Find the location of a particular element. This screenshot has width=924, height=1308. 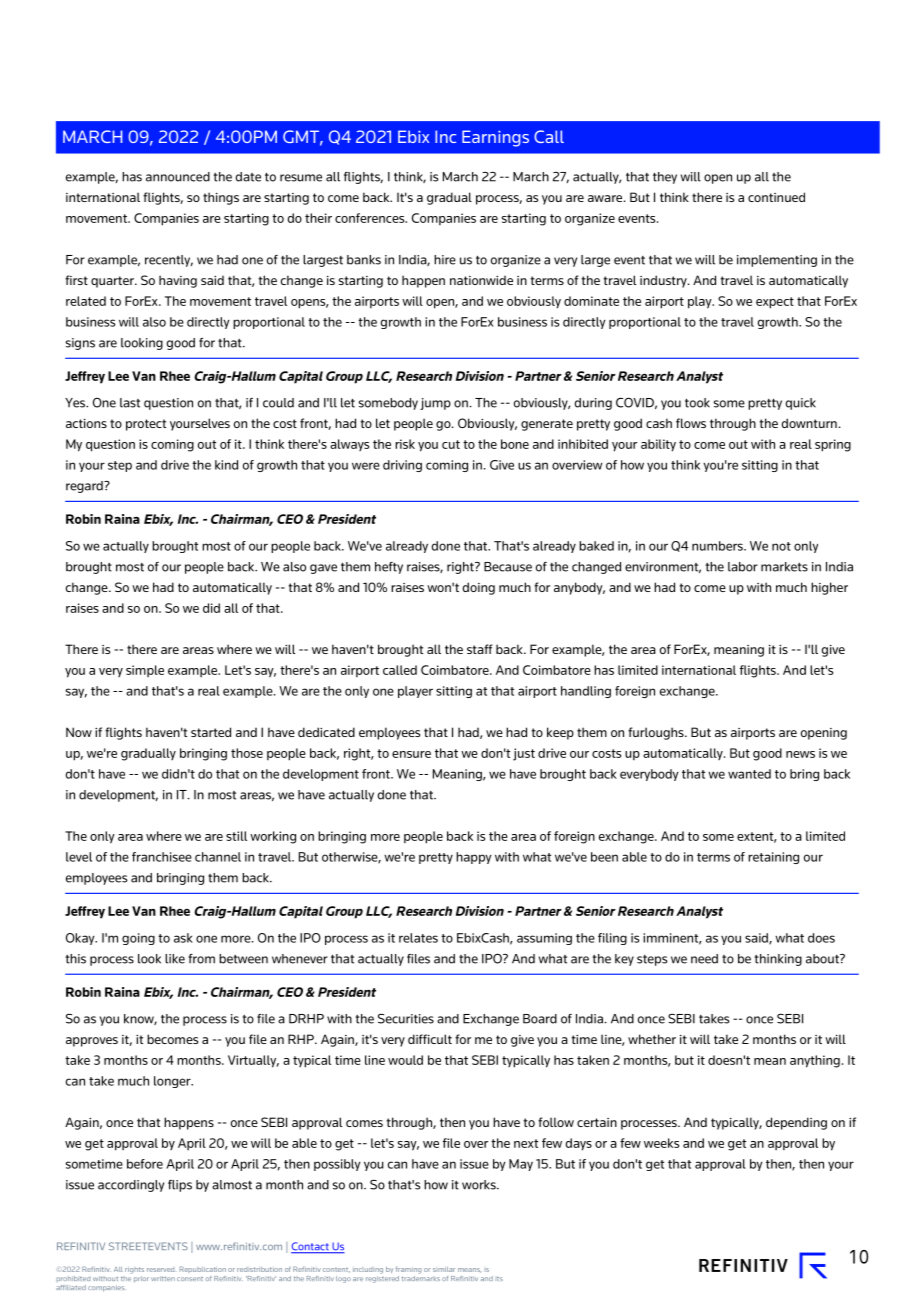

happy is located at coordinates (474, 858).
